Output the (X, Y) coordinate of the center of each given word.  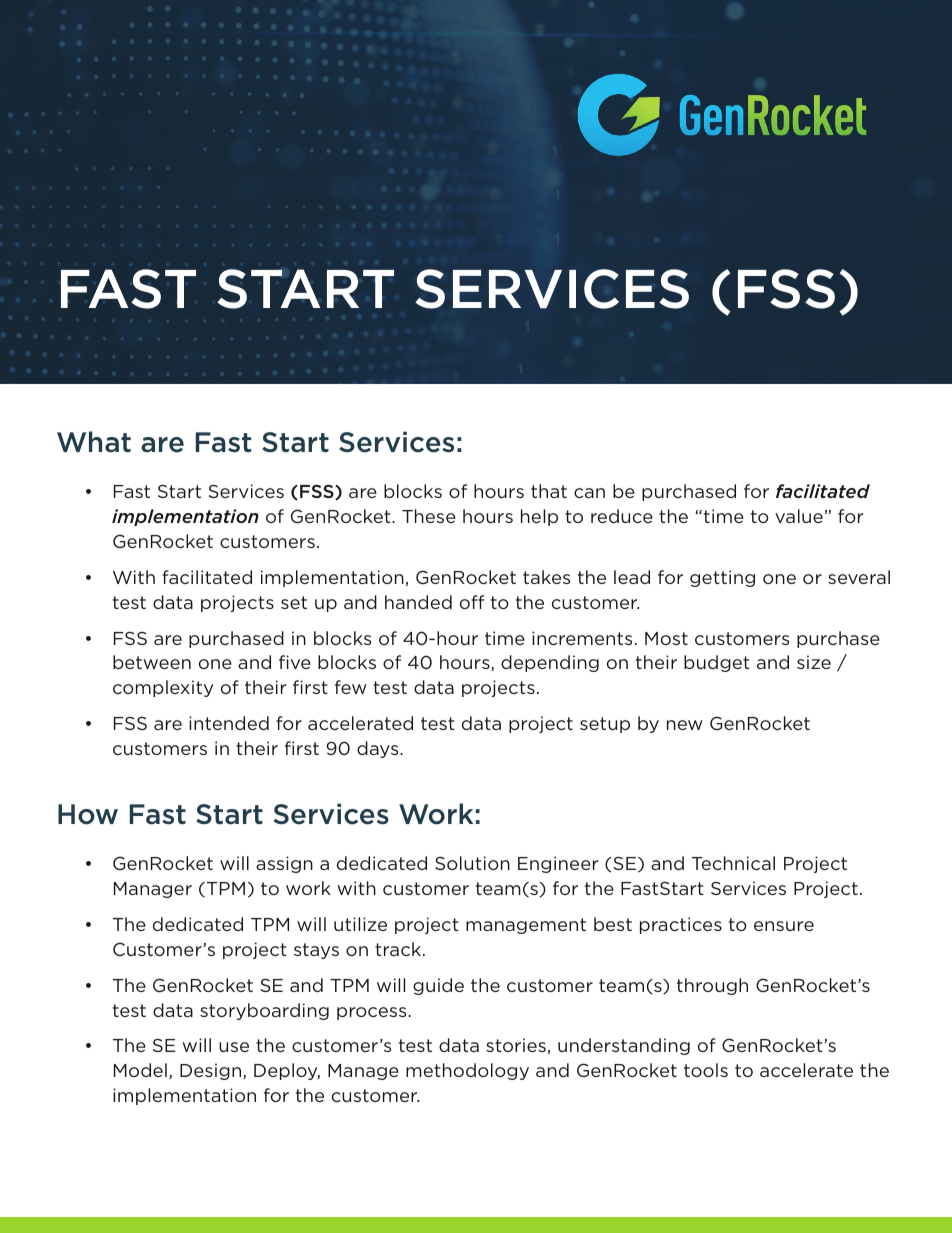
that (549, 491)
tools (706, 1070)
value (799, 516)
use (234, 1047)
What (94, 442)
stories (516, 1045)
